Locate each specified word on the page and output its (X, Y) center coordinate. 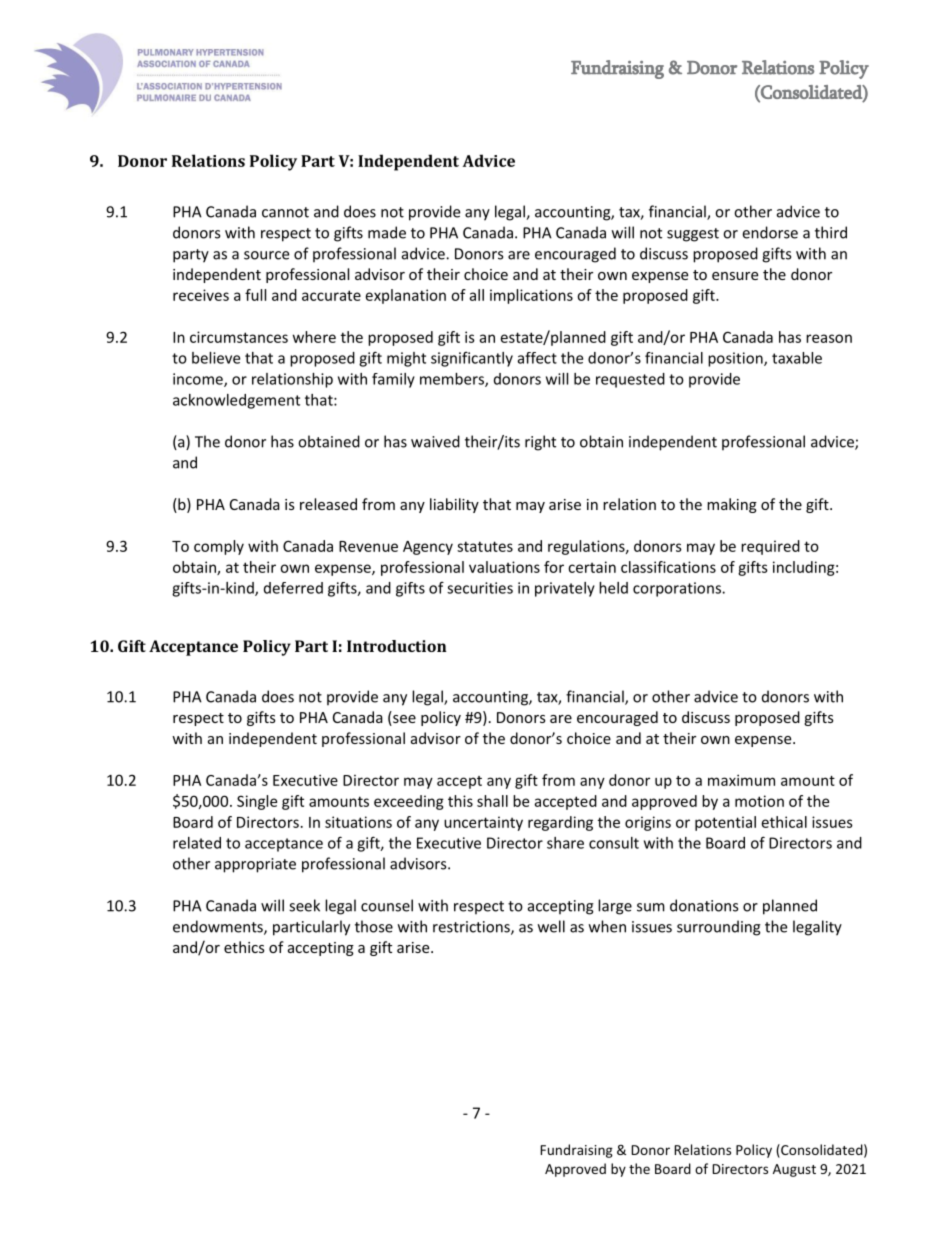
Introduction (397, 646)
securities (480, 588)
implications (531, 296)
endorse (770, 232)
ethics (244, 947)
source (266, 255)
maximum (741, 780)
